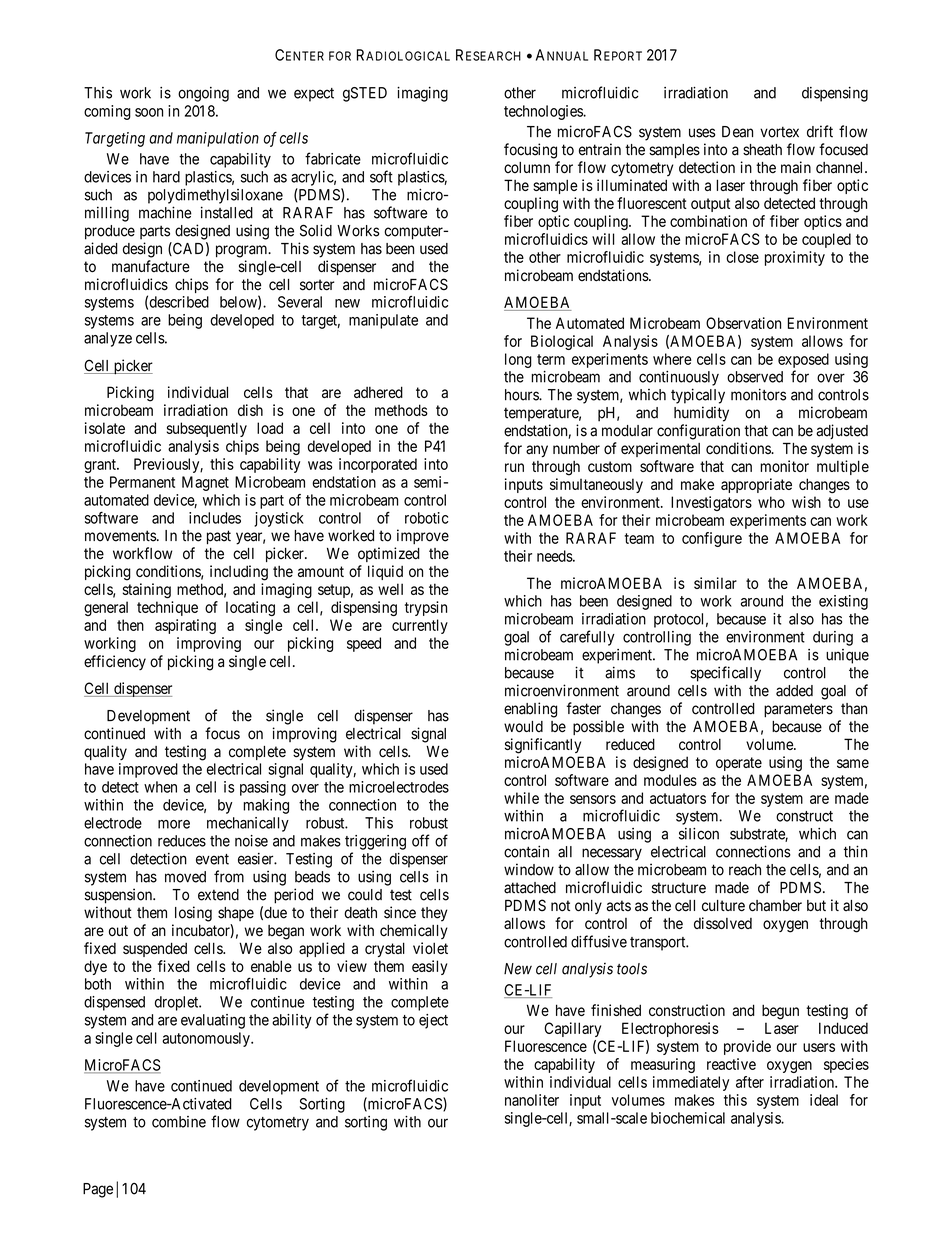 The image size is (952, 1233). What do you see at coordinates (544, 112) in the image?
I see `technologies` at bounding box center [544, 112].
